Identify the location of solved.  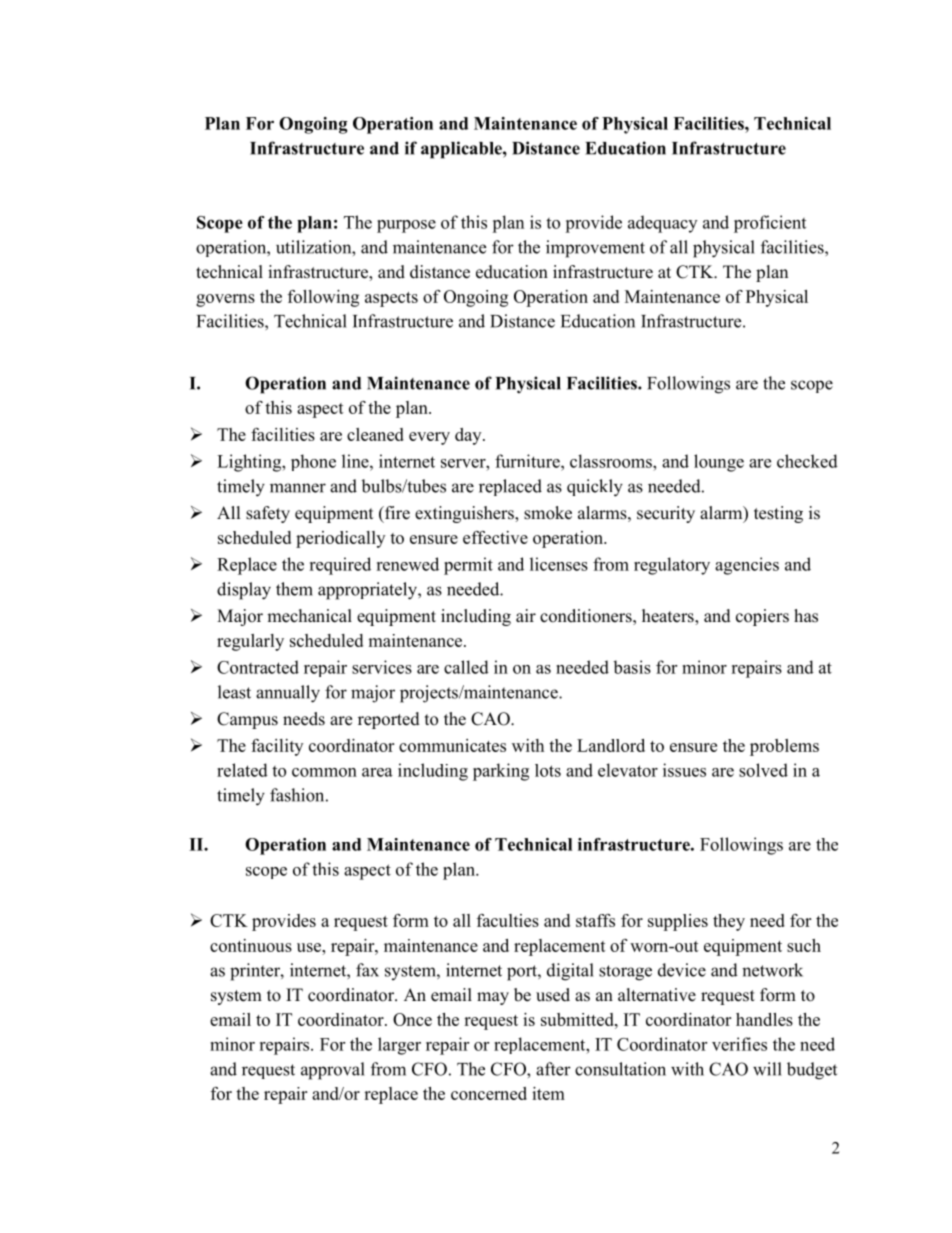
(763, 770).
